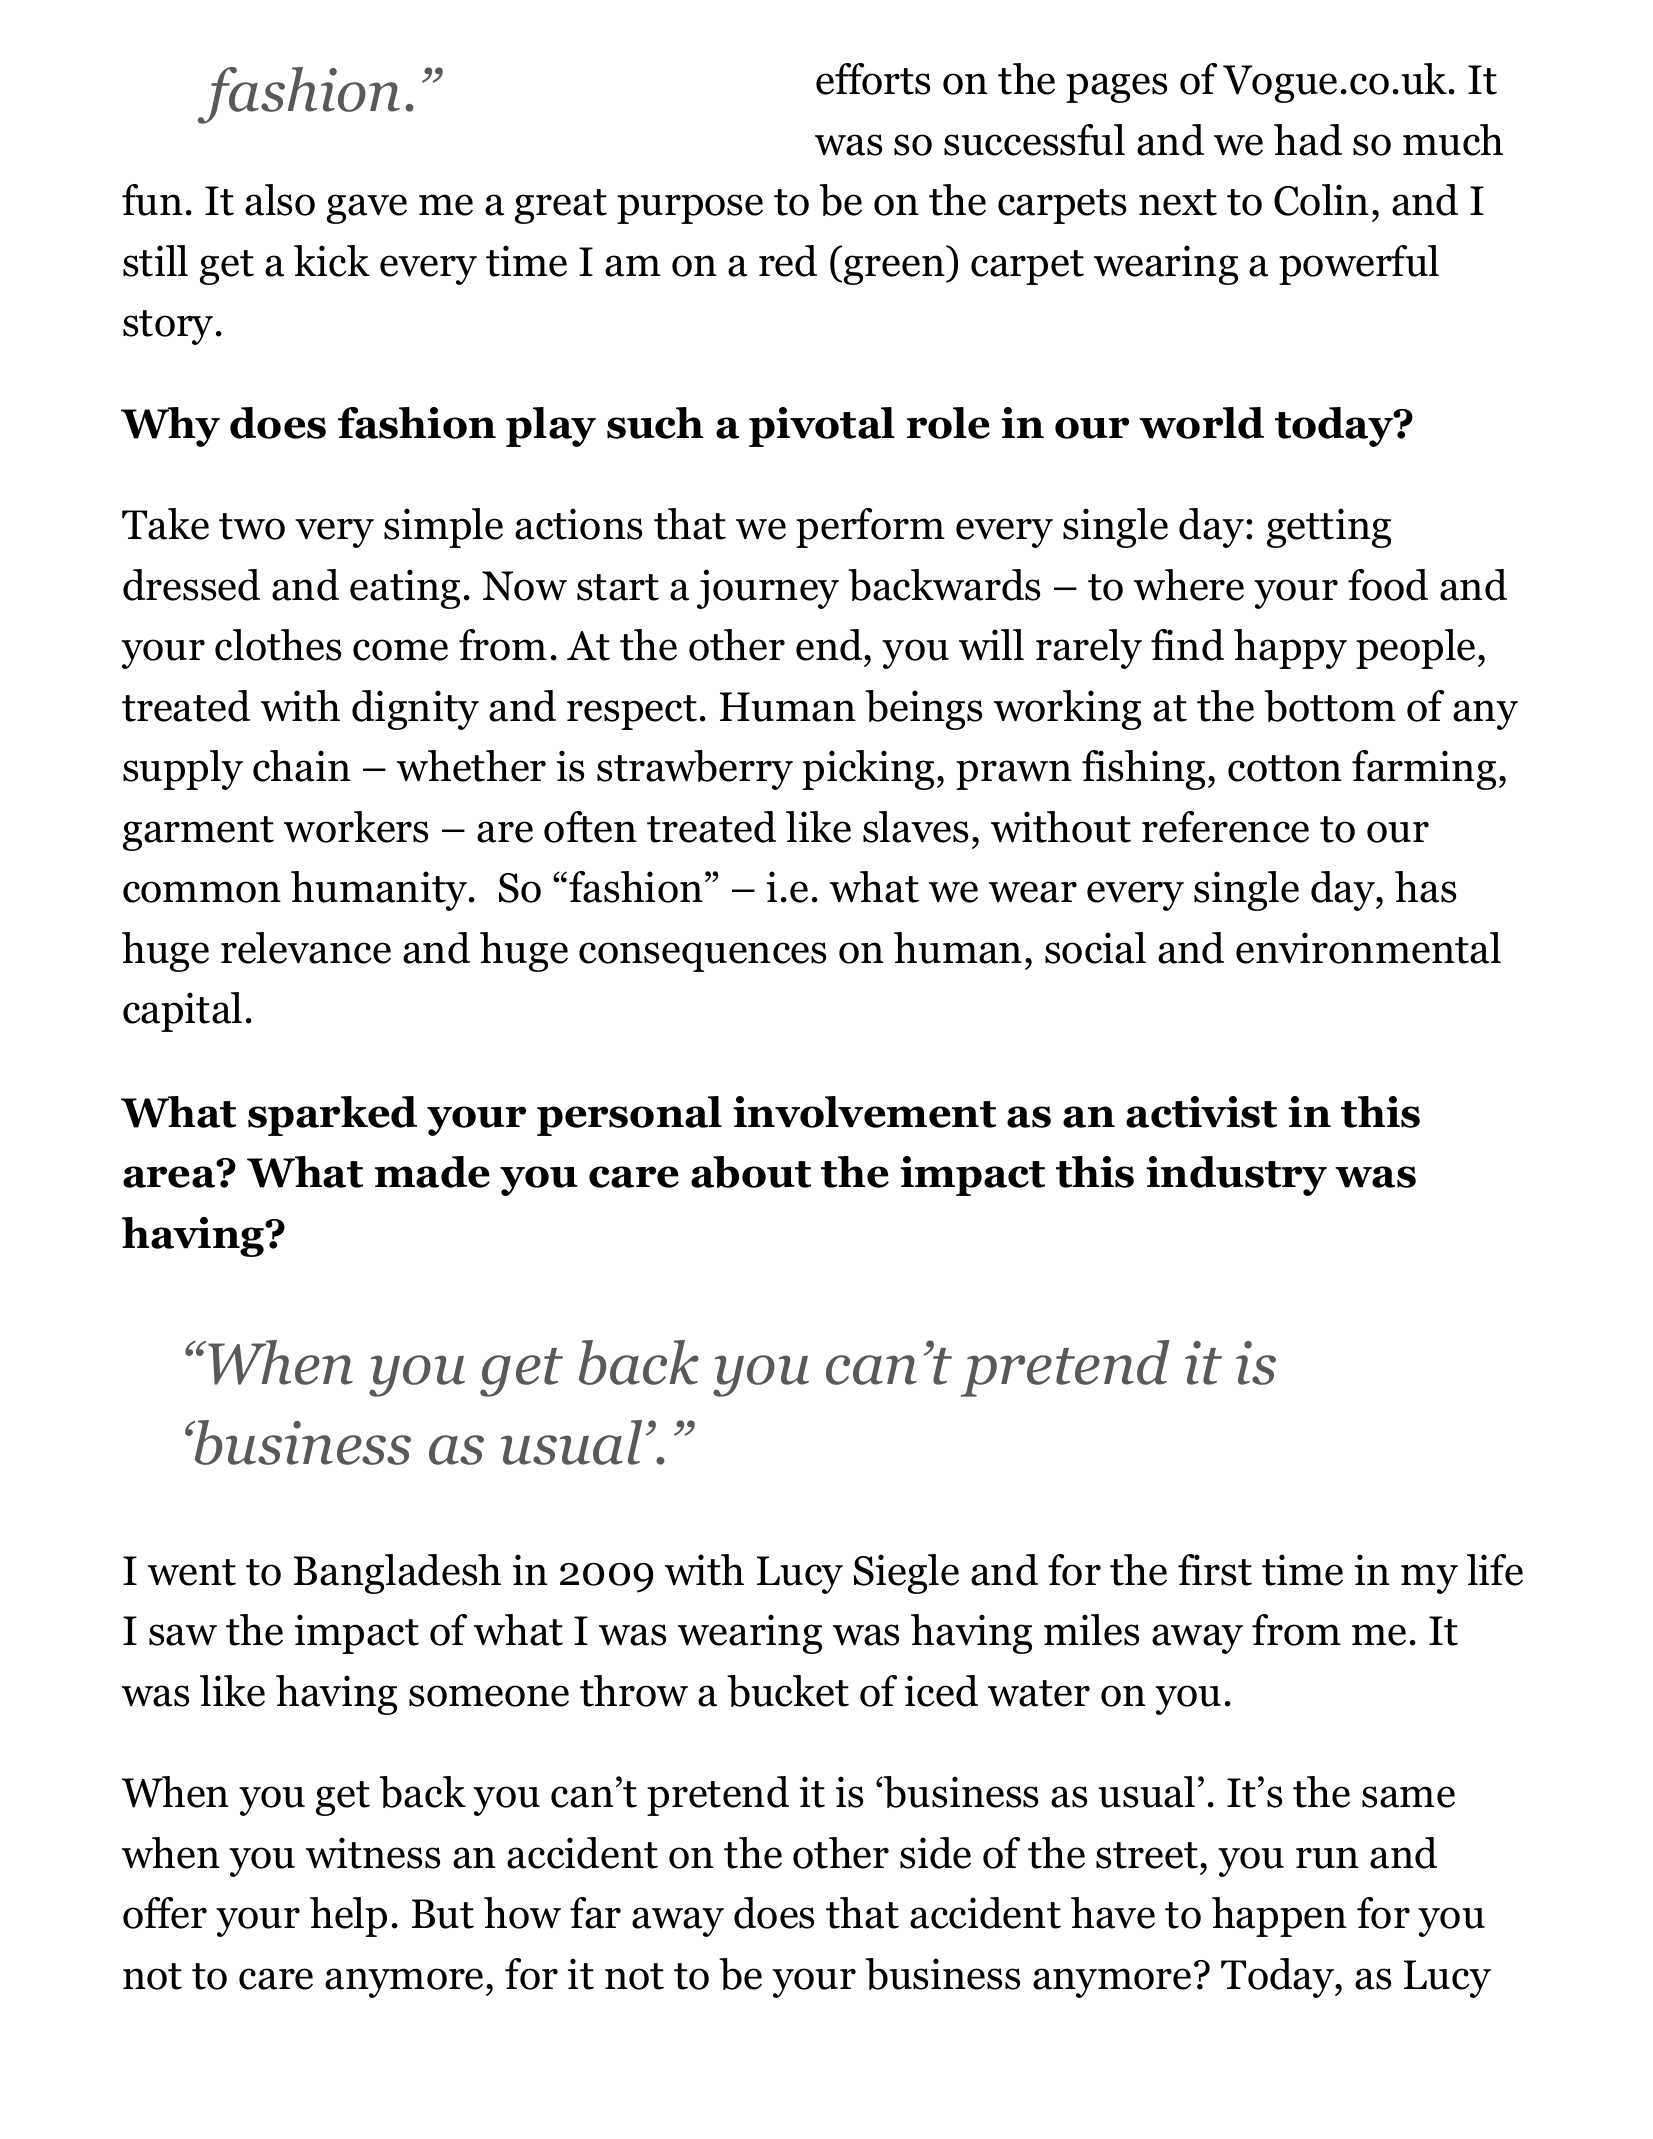 This screenshot has height=2139, width=1653. Describe the element at coordinates (1327, 1858) in the screenshot. I see `run` at that location.
